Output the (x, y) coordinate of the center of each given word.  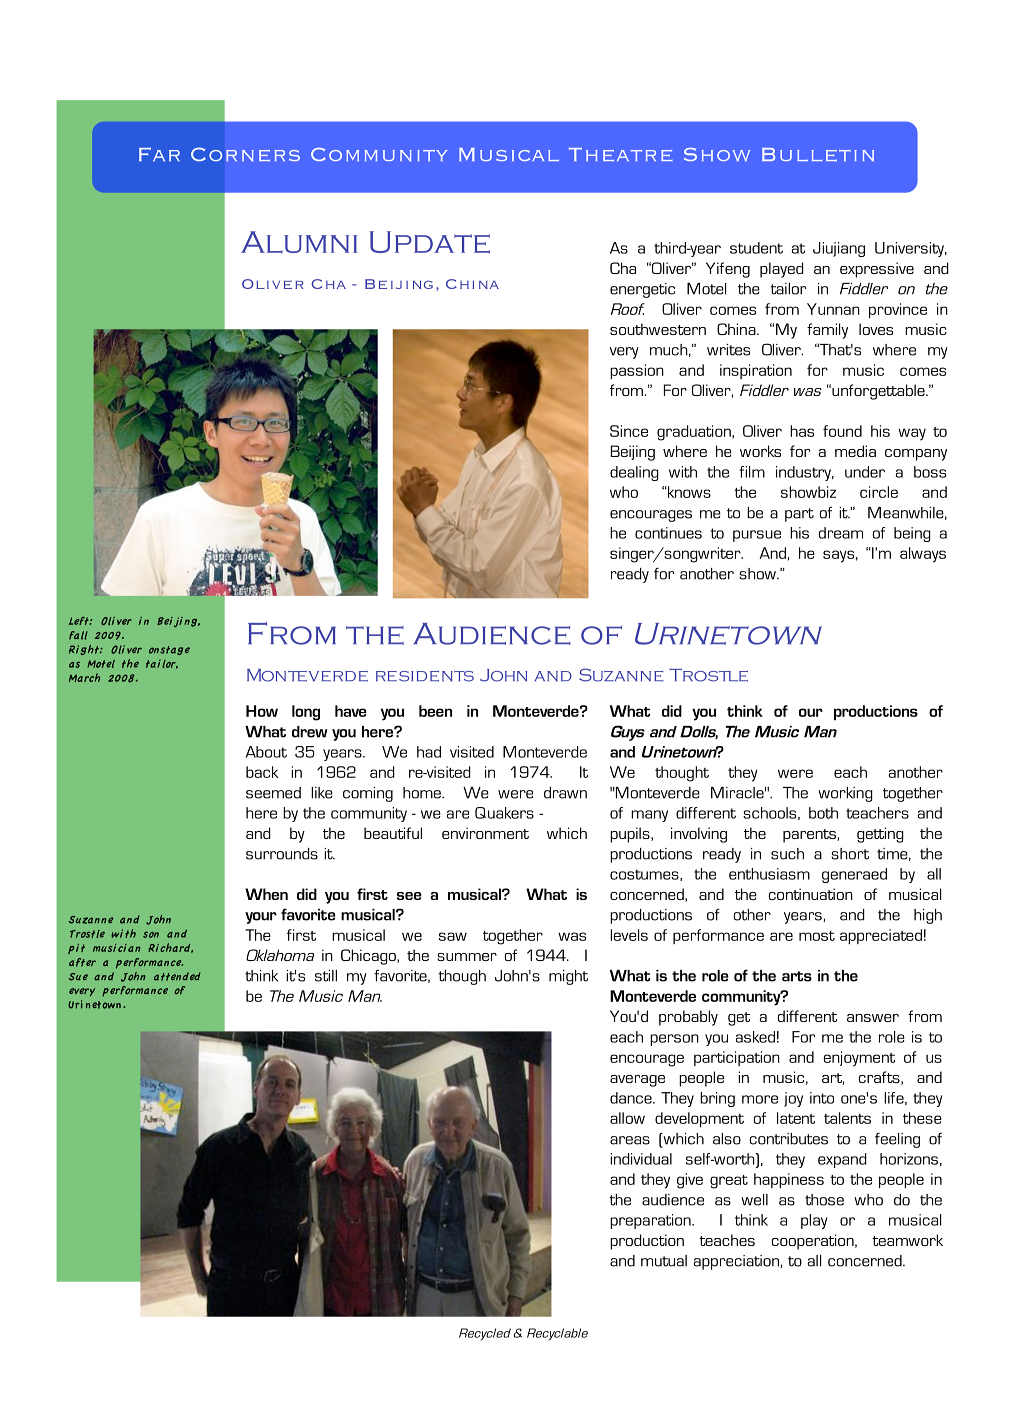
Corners (245, 154)
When (266, 894)
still (326, 976)
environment (485, 833)
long (306, 713)
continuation (811, 894)
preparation (651, 1221)
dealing (634, 473)
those (824, 1200)
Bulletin (818, 155)
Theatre (621, 154)
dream (841, 533)
